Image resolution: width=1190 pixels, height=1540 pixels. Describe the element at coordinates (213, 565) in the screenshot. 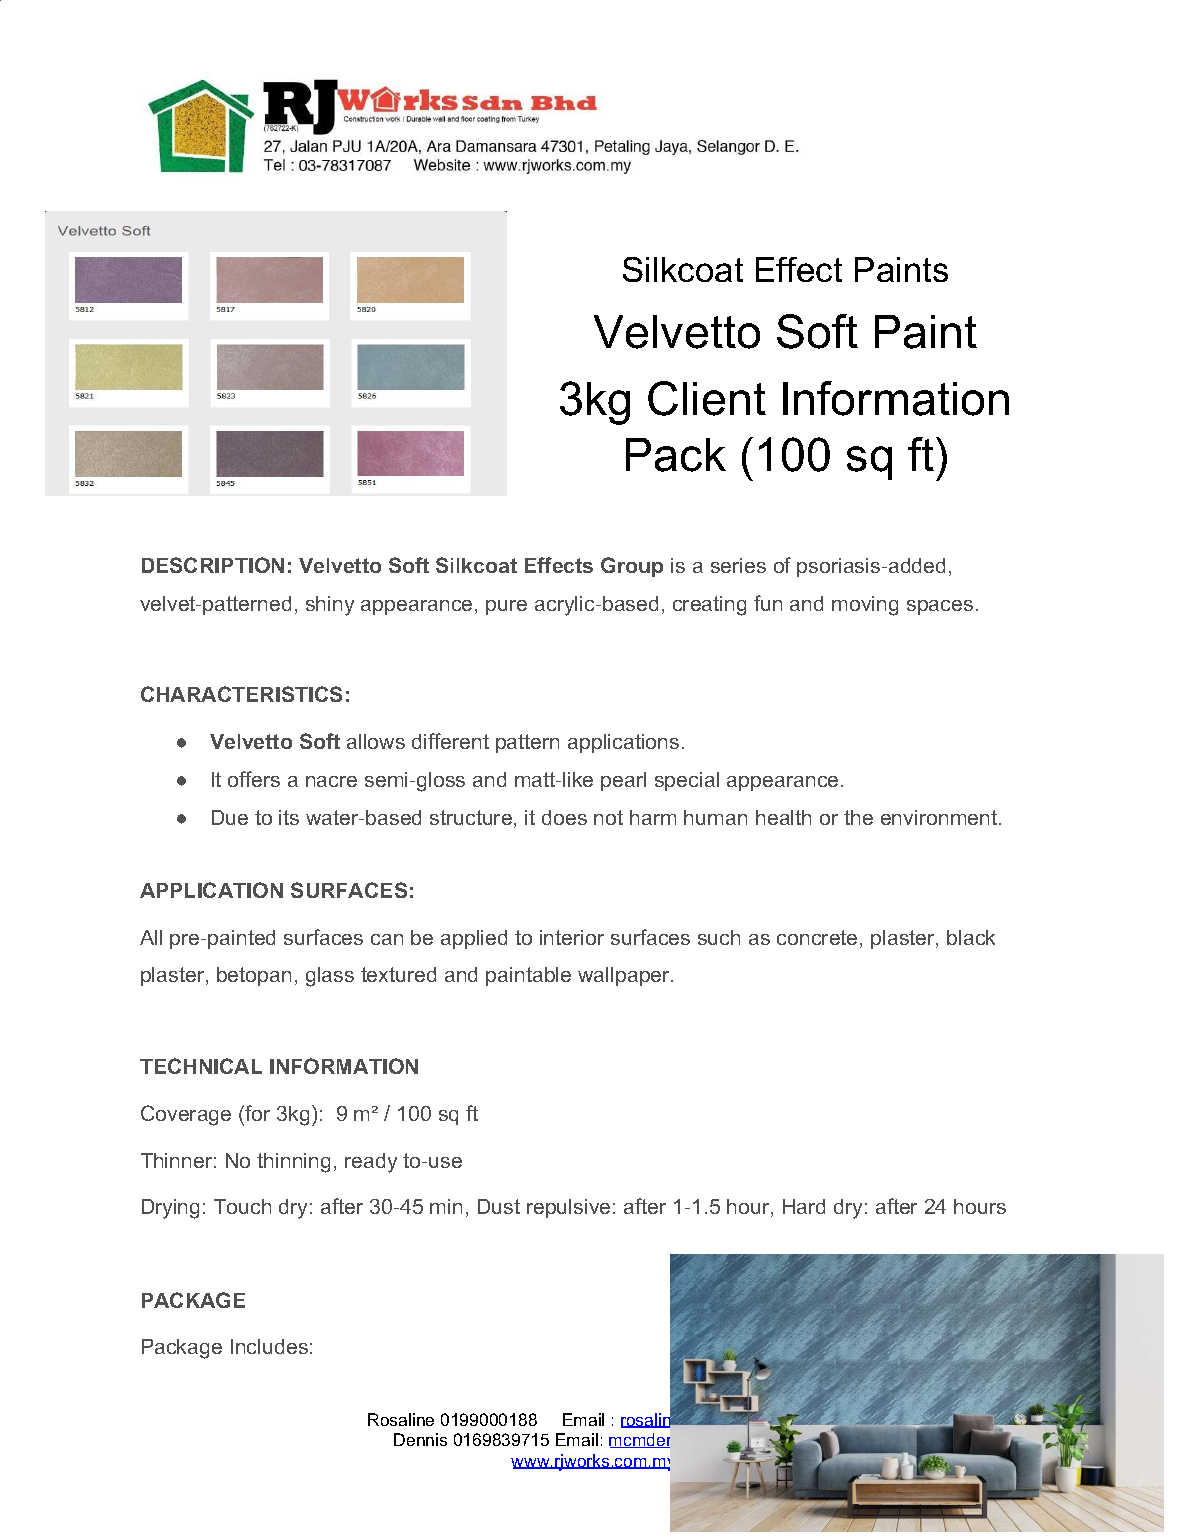

I see `DESCRIPTION` at that location.
